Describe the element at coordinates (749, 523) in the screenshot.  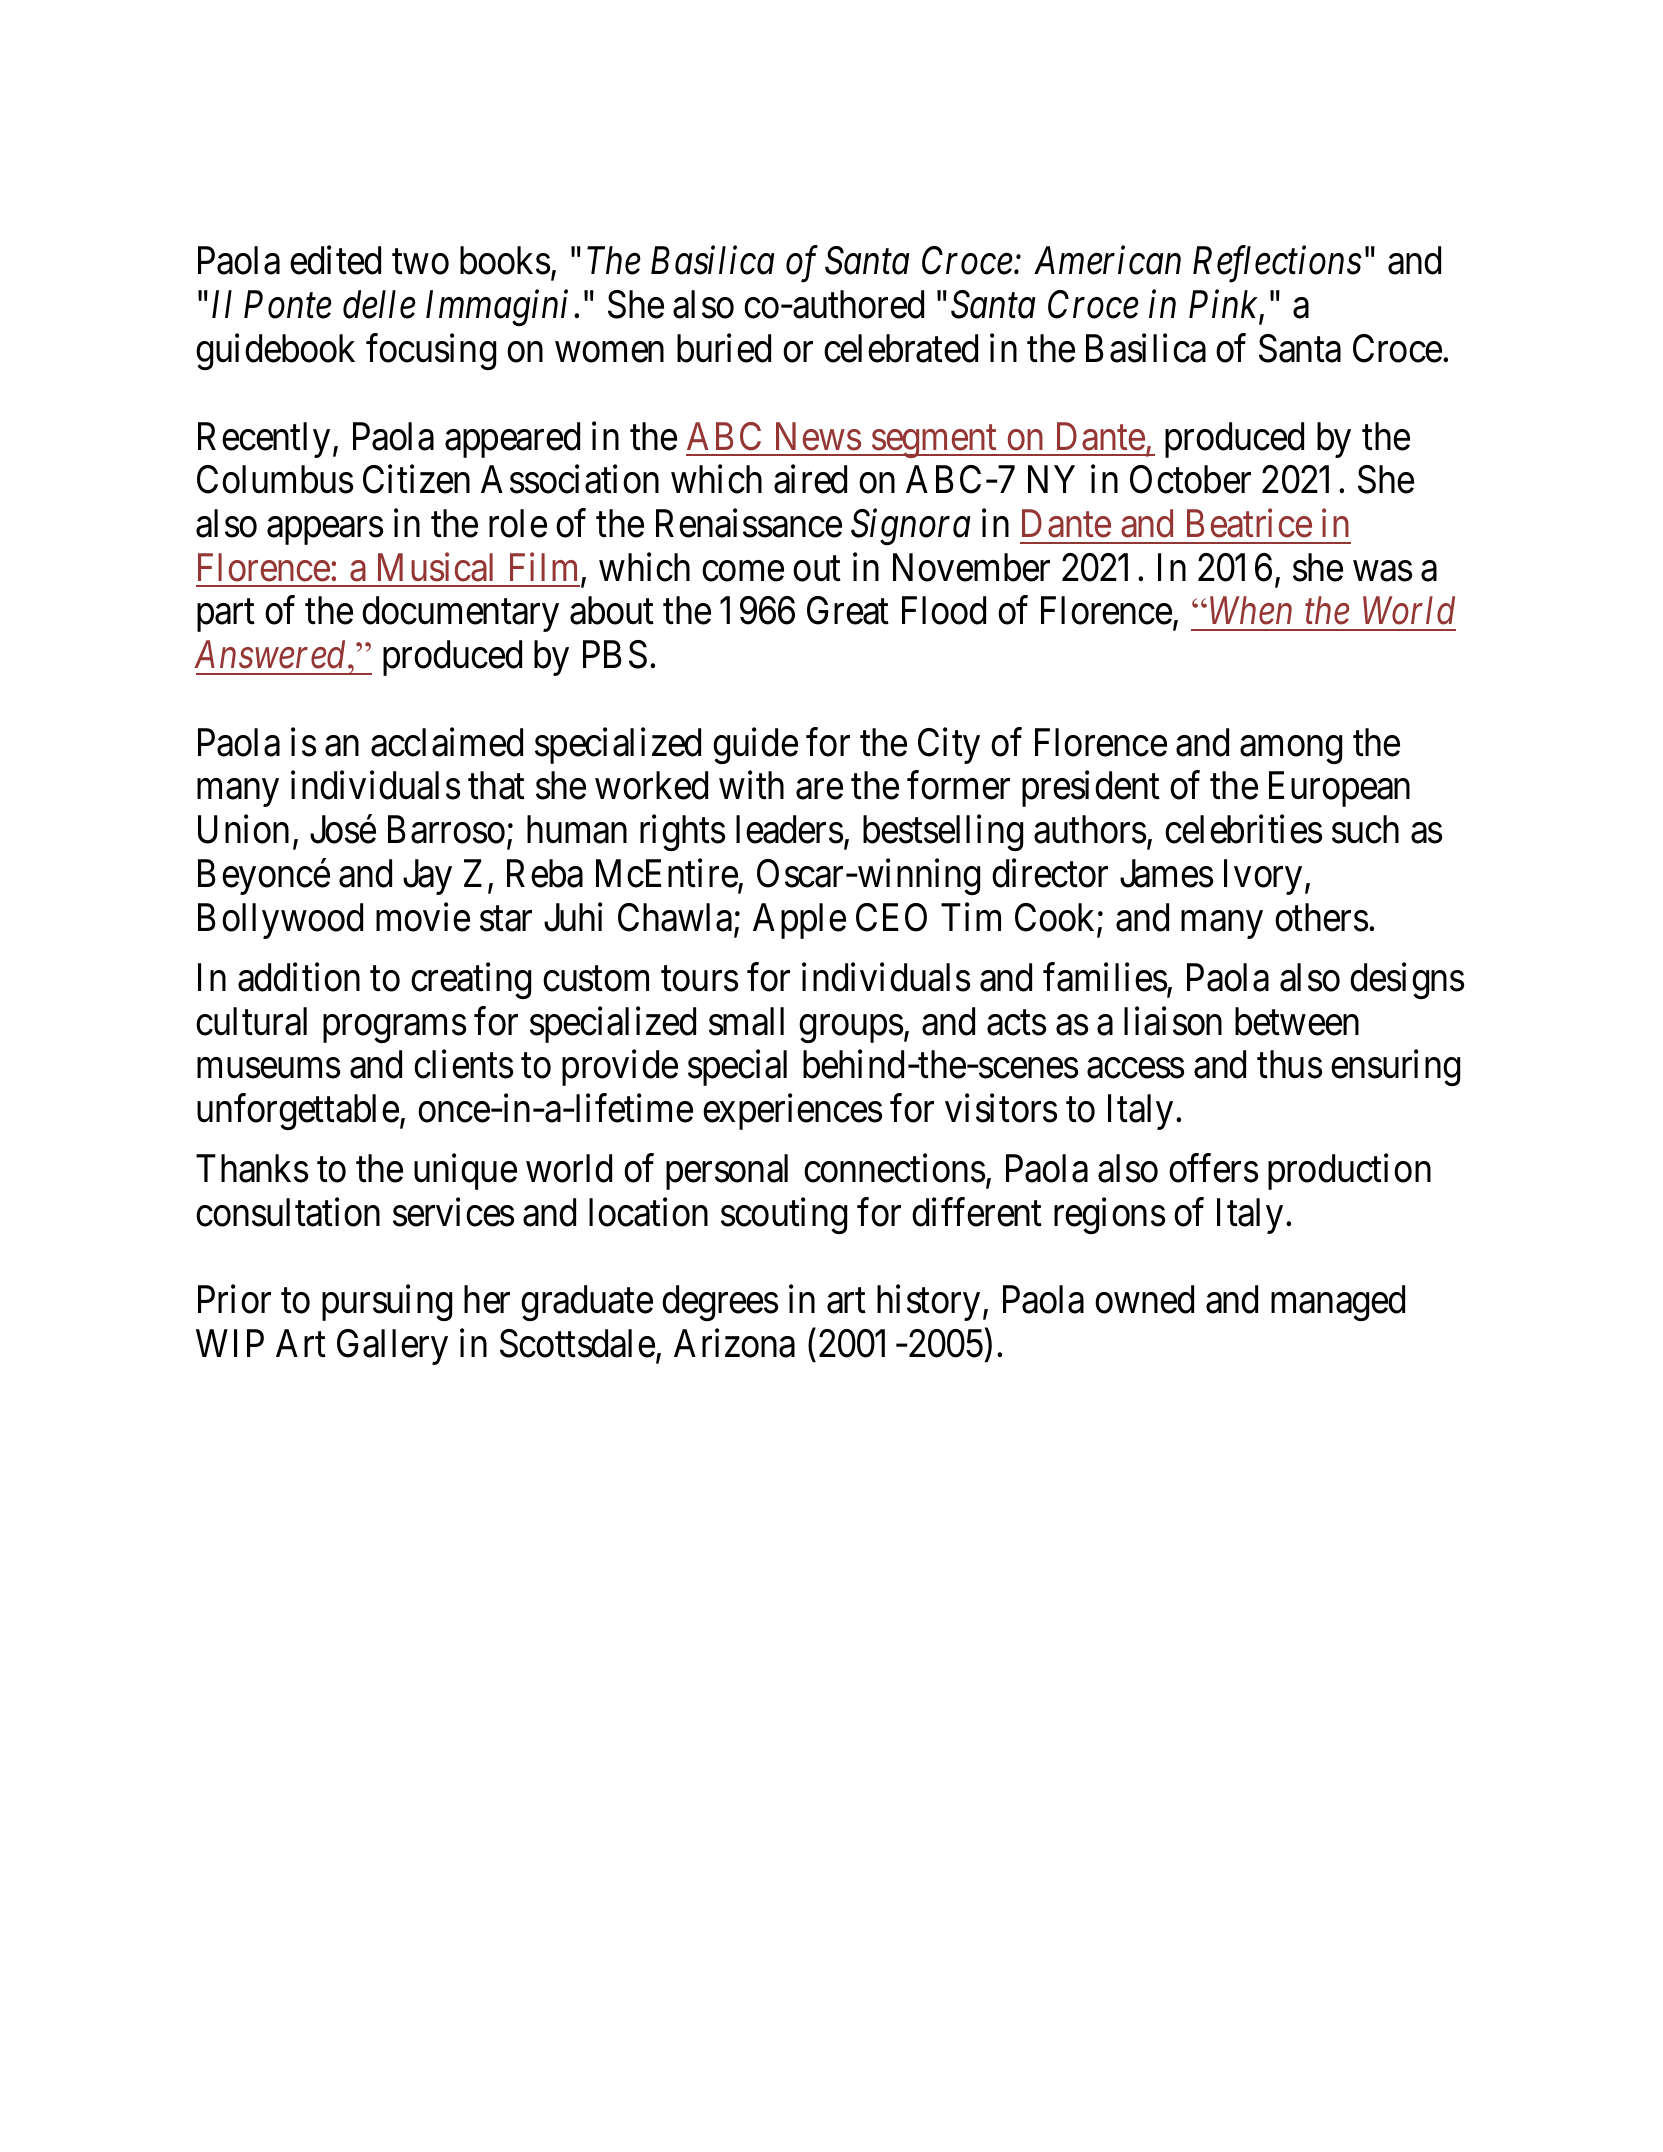
I see `Renaissance` at that location.
